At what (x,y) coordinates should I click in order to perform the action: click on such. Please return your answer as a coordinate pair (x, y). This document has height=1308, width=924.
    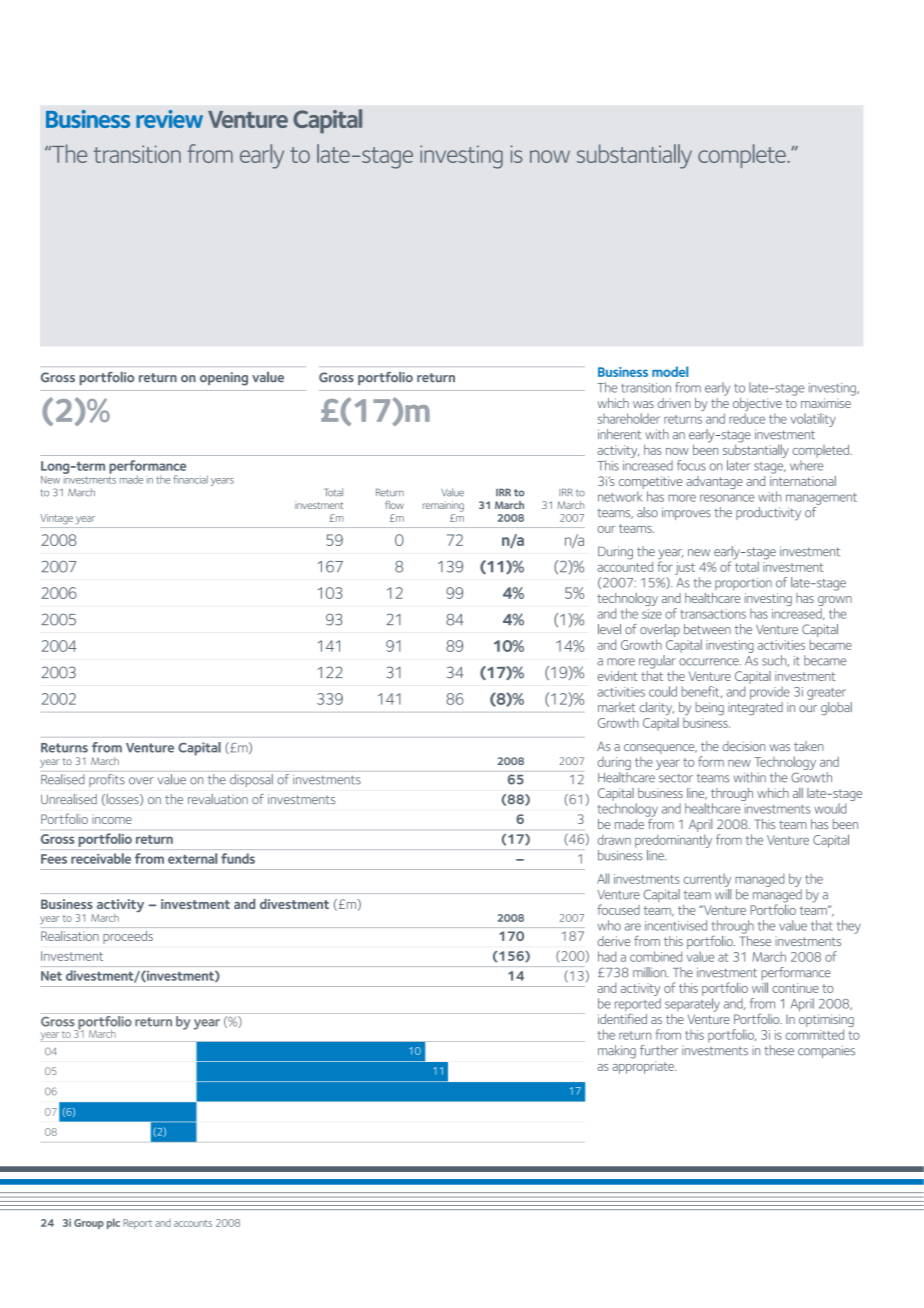
    Looking at the image, I should click on (775, 661).
